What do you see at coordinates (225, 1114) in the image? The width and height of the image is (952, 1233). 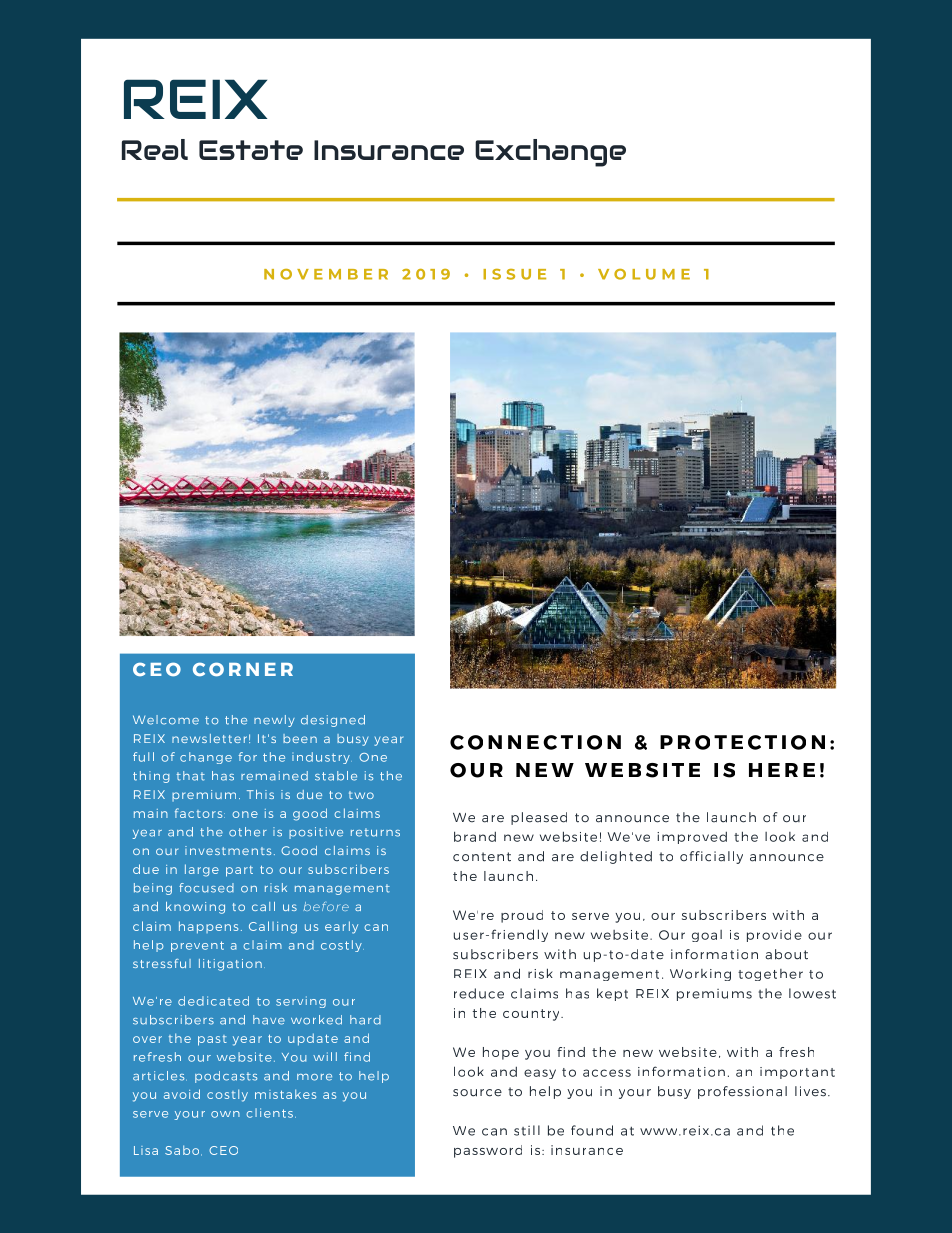 I see `own` at bounding box center [225, 1114].
